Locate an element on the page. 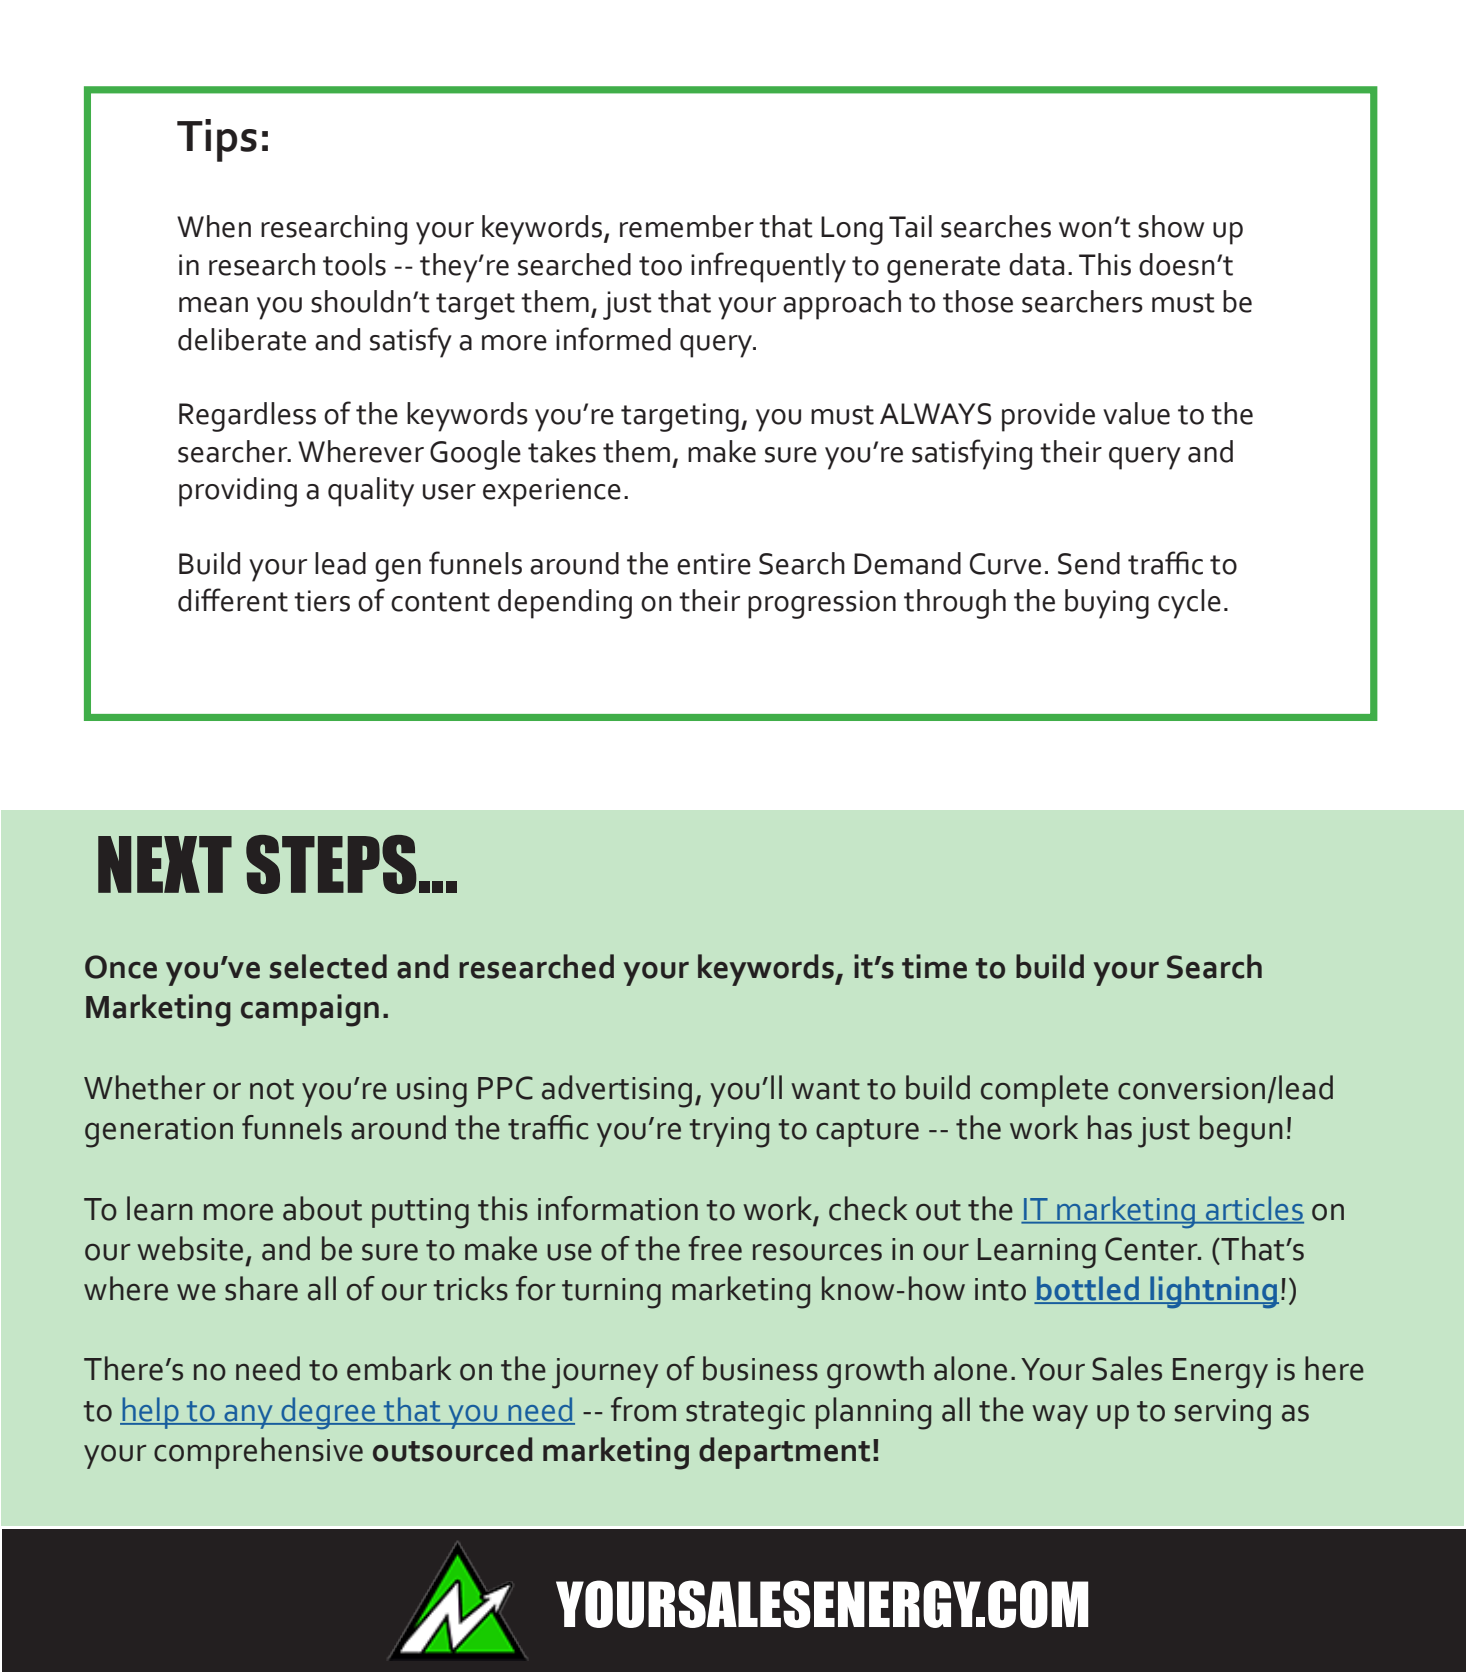  not is located at coordinates (272, 1089).
